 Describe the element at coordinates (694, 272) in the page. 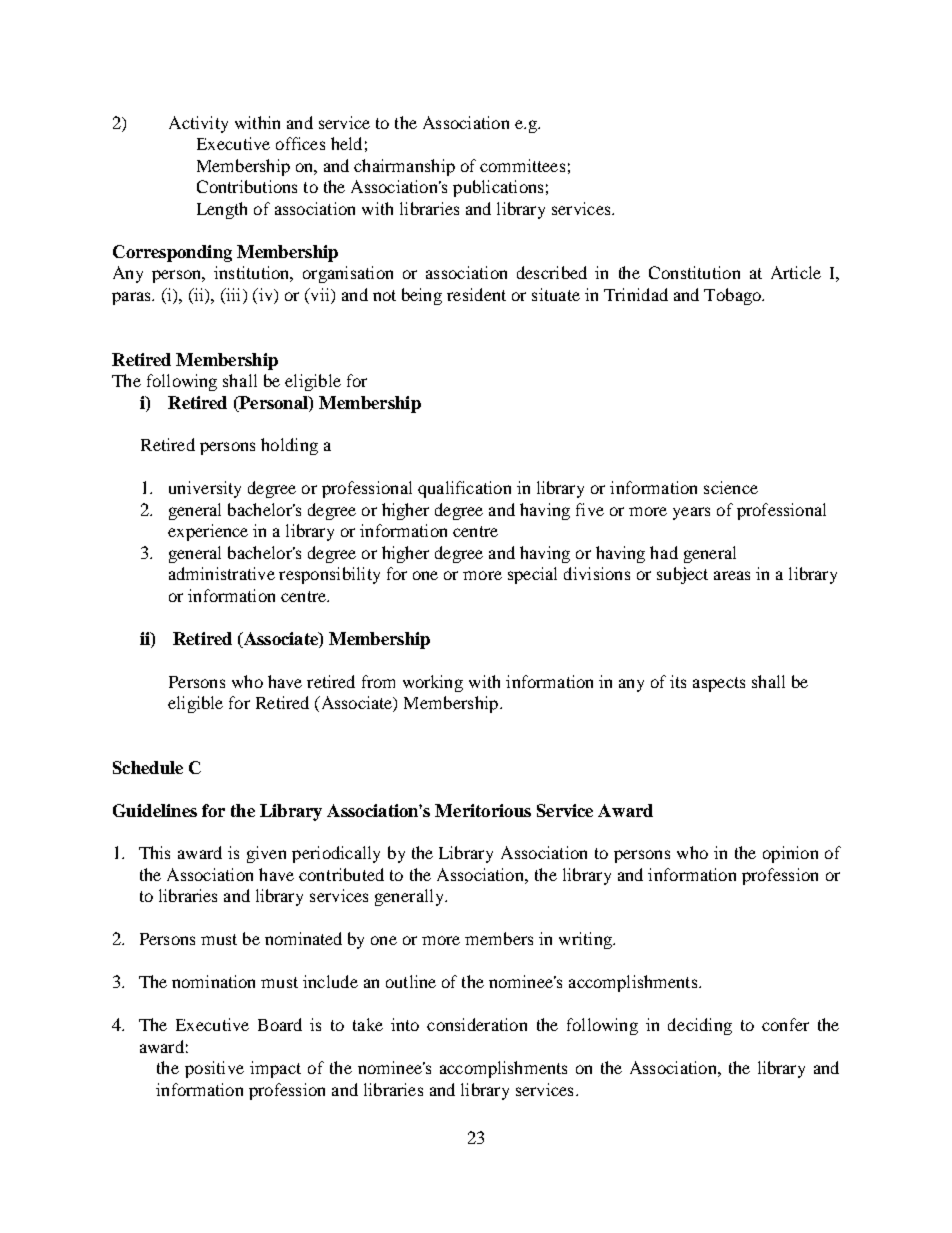

I see `Constitution` at that location.
